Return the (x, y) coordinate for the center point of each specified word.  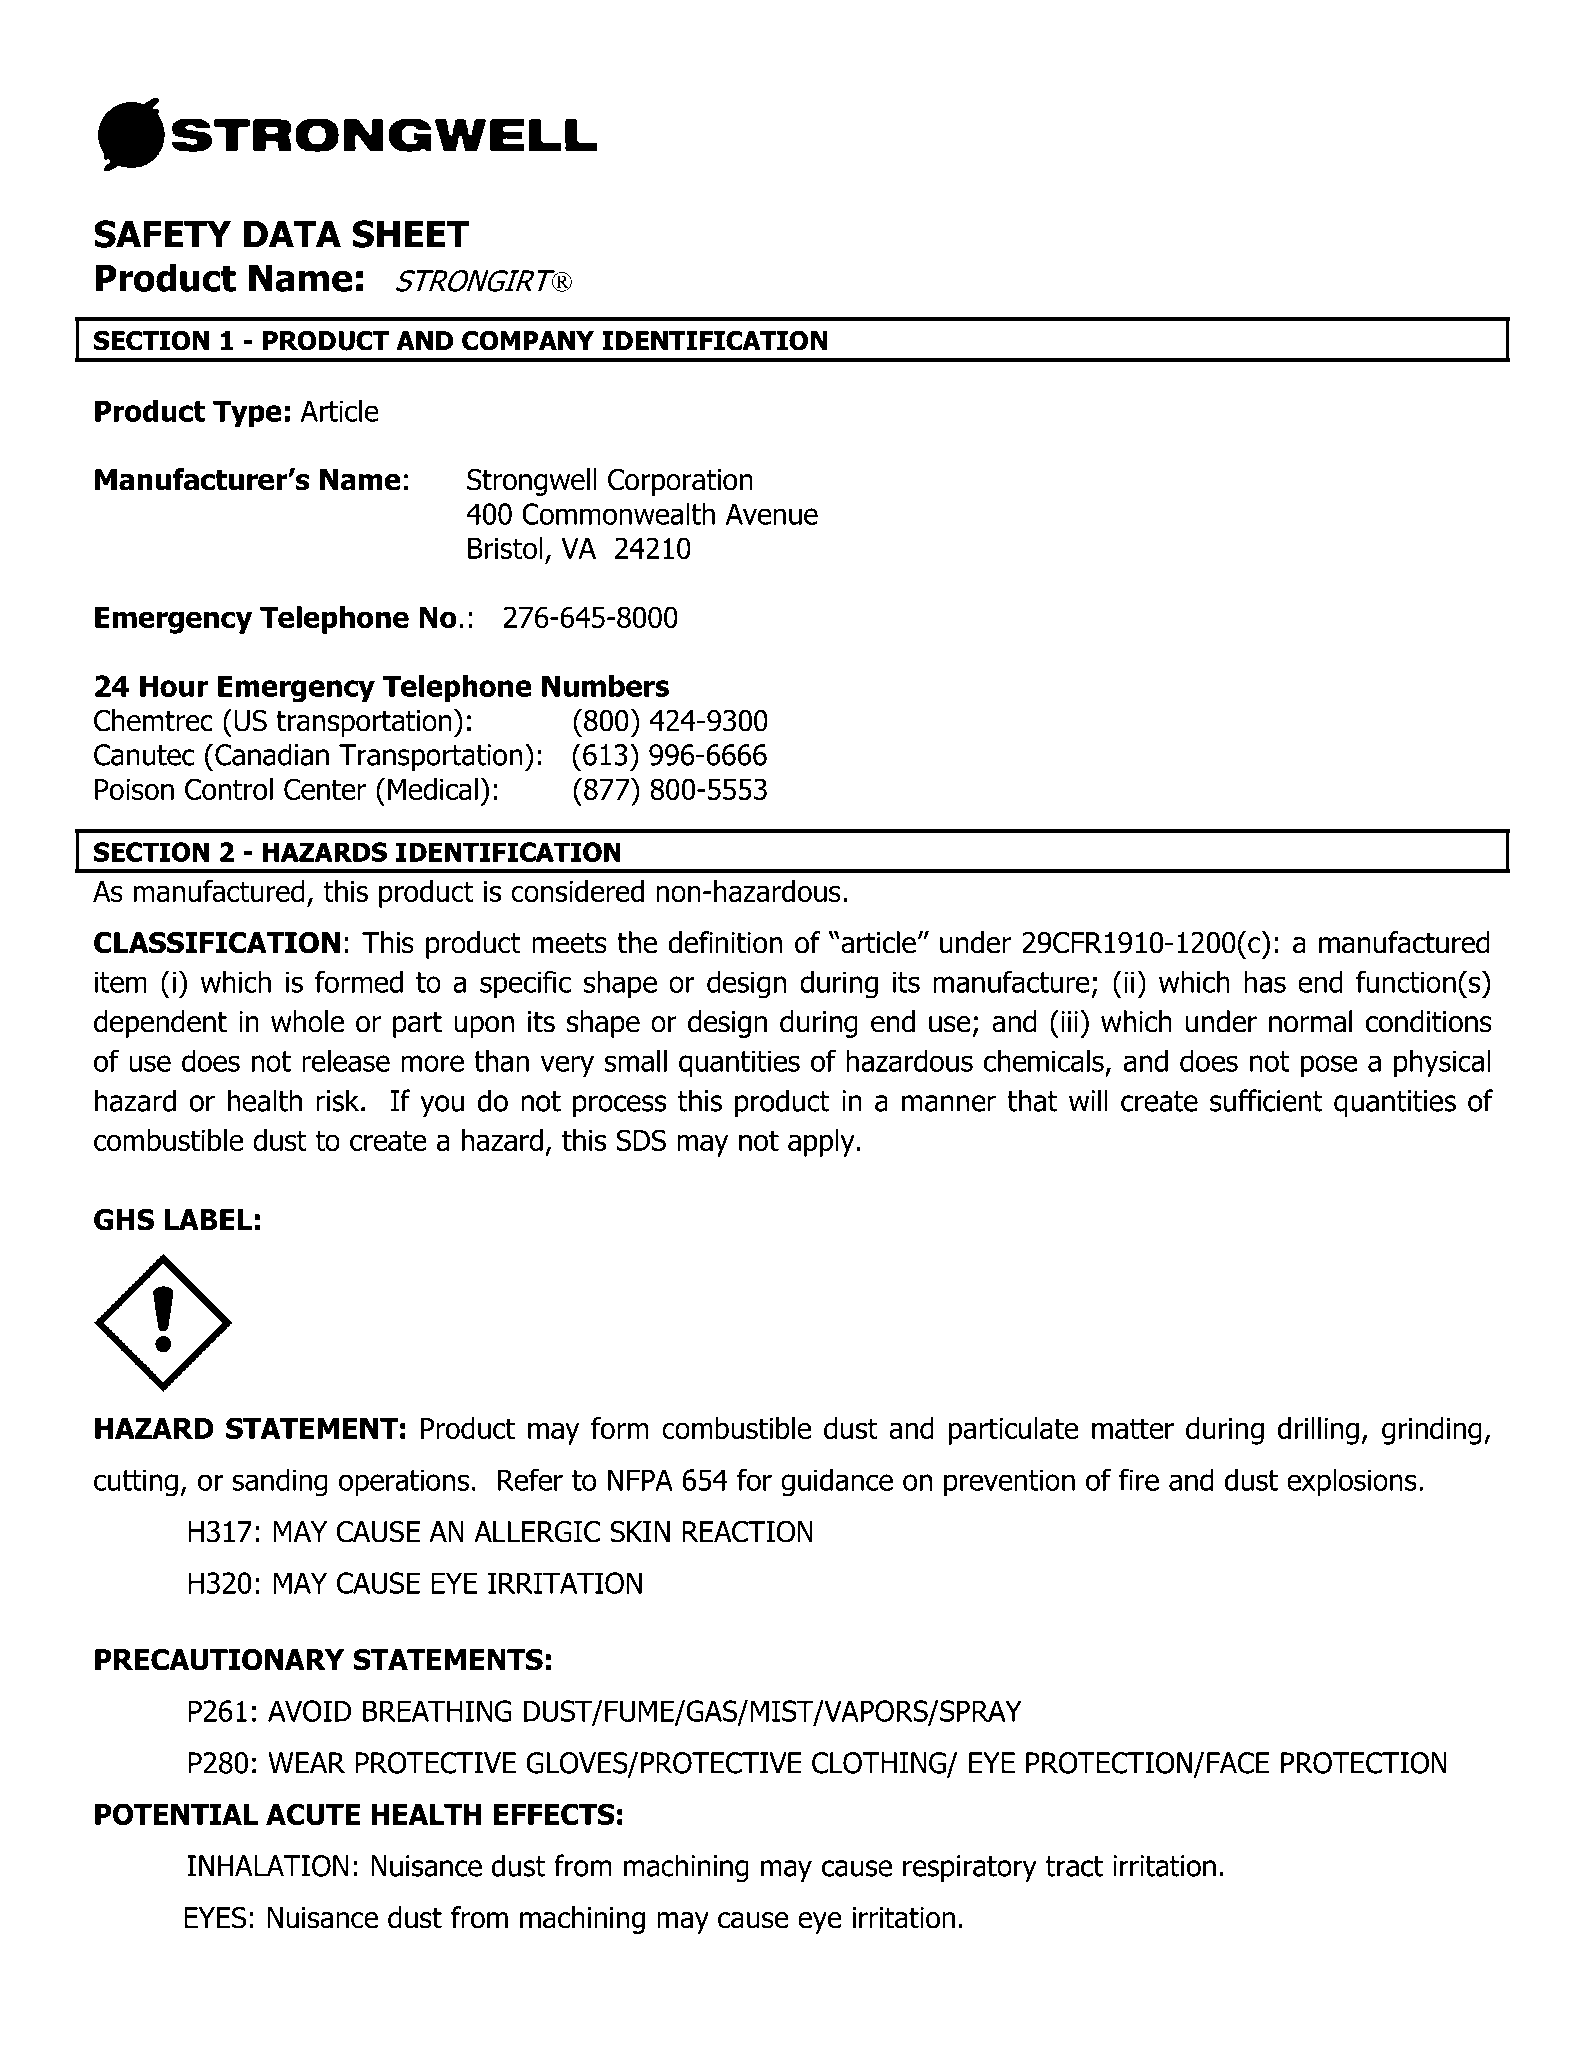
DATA (292, 234)
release (346, 1060)
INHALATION (268, 1866)
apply (821, 1143)
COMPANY (528, 341)
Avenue (772, 514)
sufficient (1266, 1100)
